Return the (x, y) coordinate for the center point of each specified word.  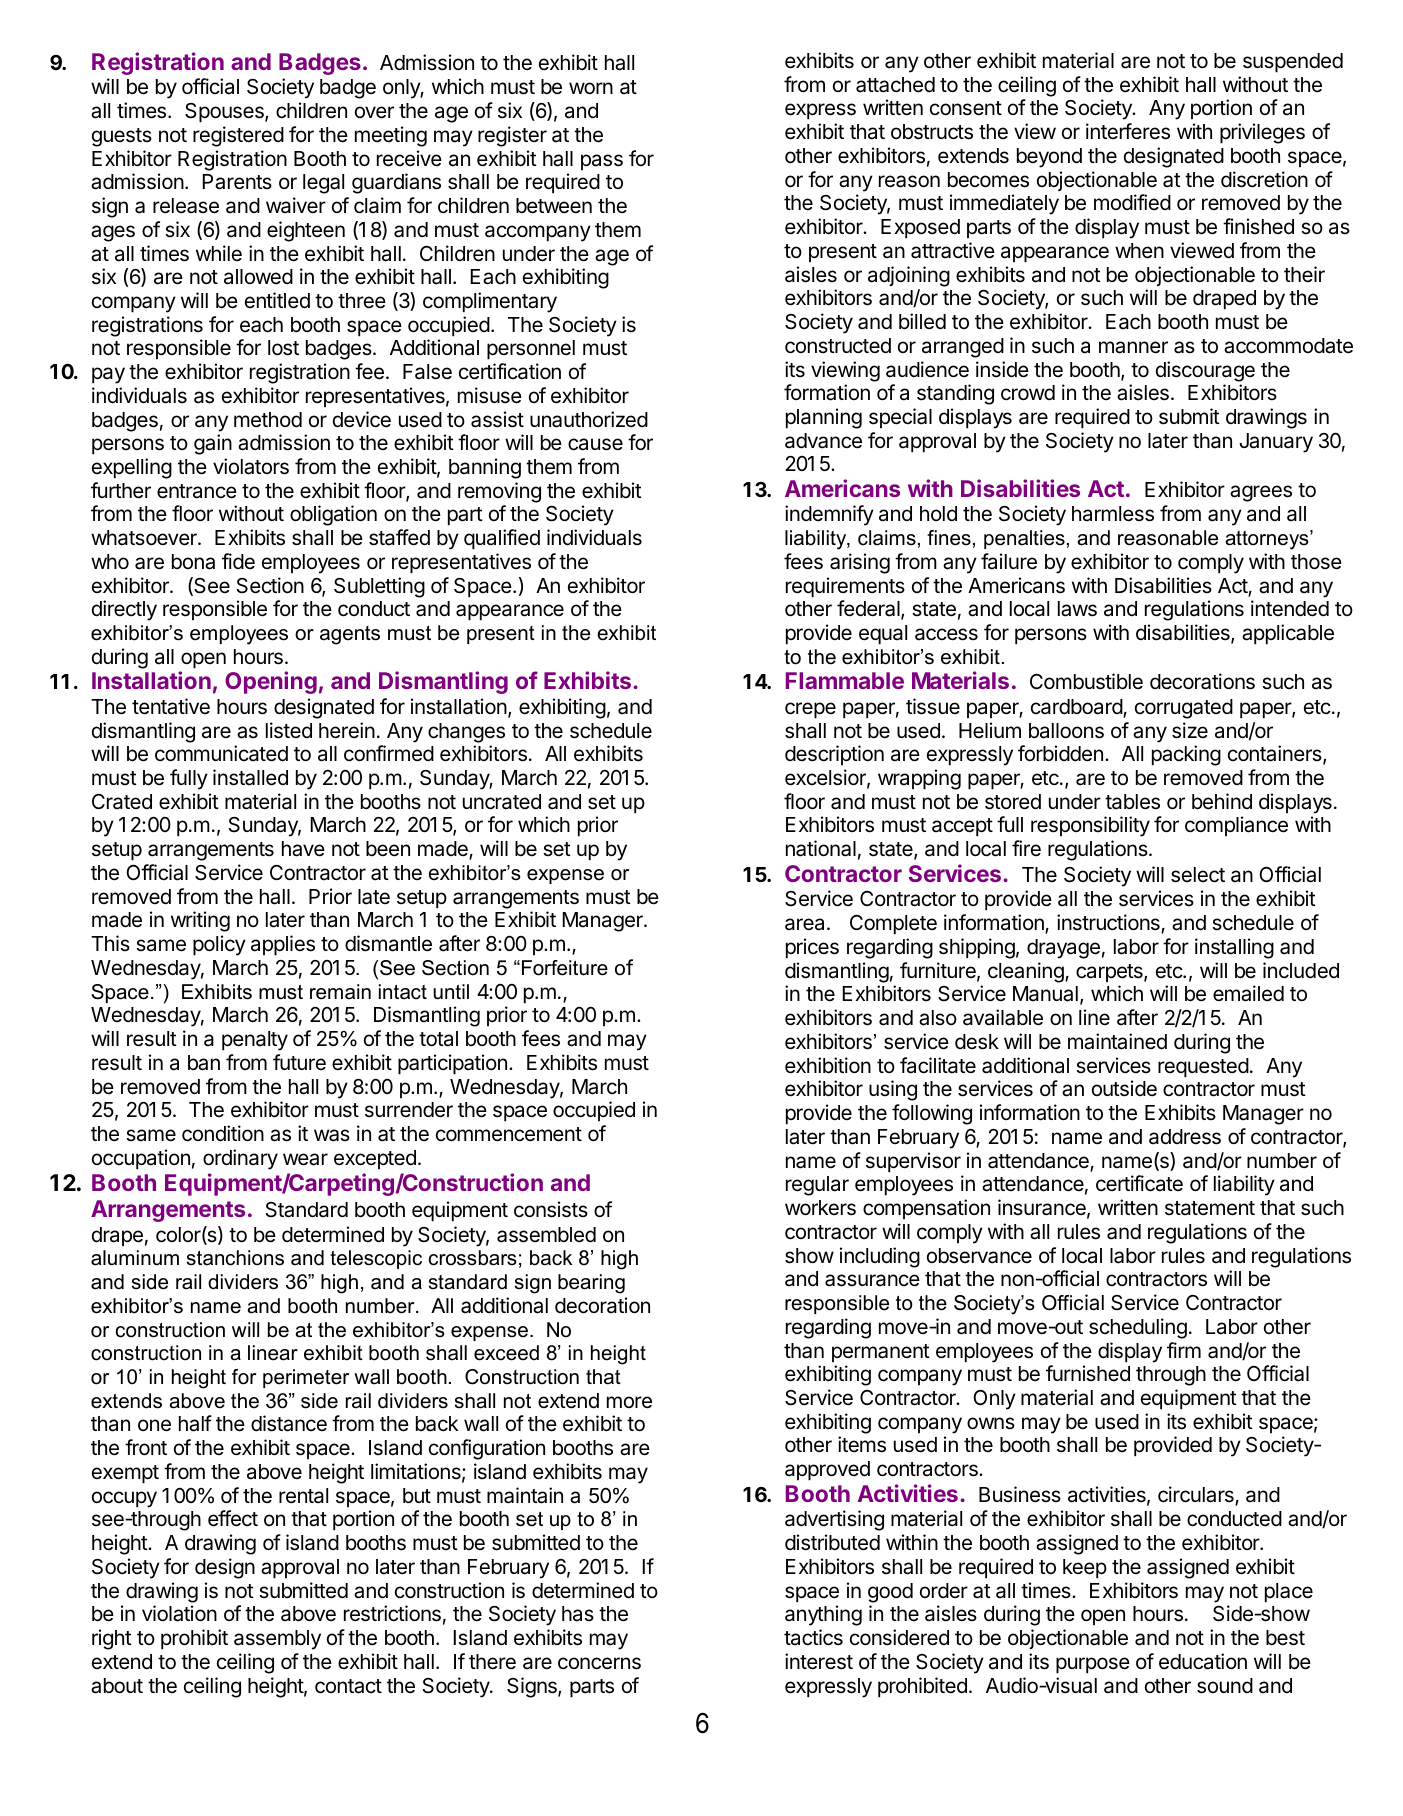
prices (812, 948)
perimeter (306, 1378)
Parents (237, 182)
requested (1203, 1068)
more (629, 1402)
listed (289, 730)
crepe (810, 710)
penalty (255, 1041)
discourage (1205, 371)
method (268, 420)
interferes (1128, 131)
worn (591, 88)
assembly (277, 1640)
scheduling (1138, 1328)
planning (824, 418)
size (1190, 730)
